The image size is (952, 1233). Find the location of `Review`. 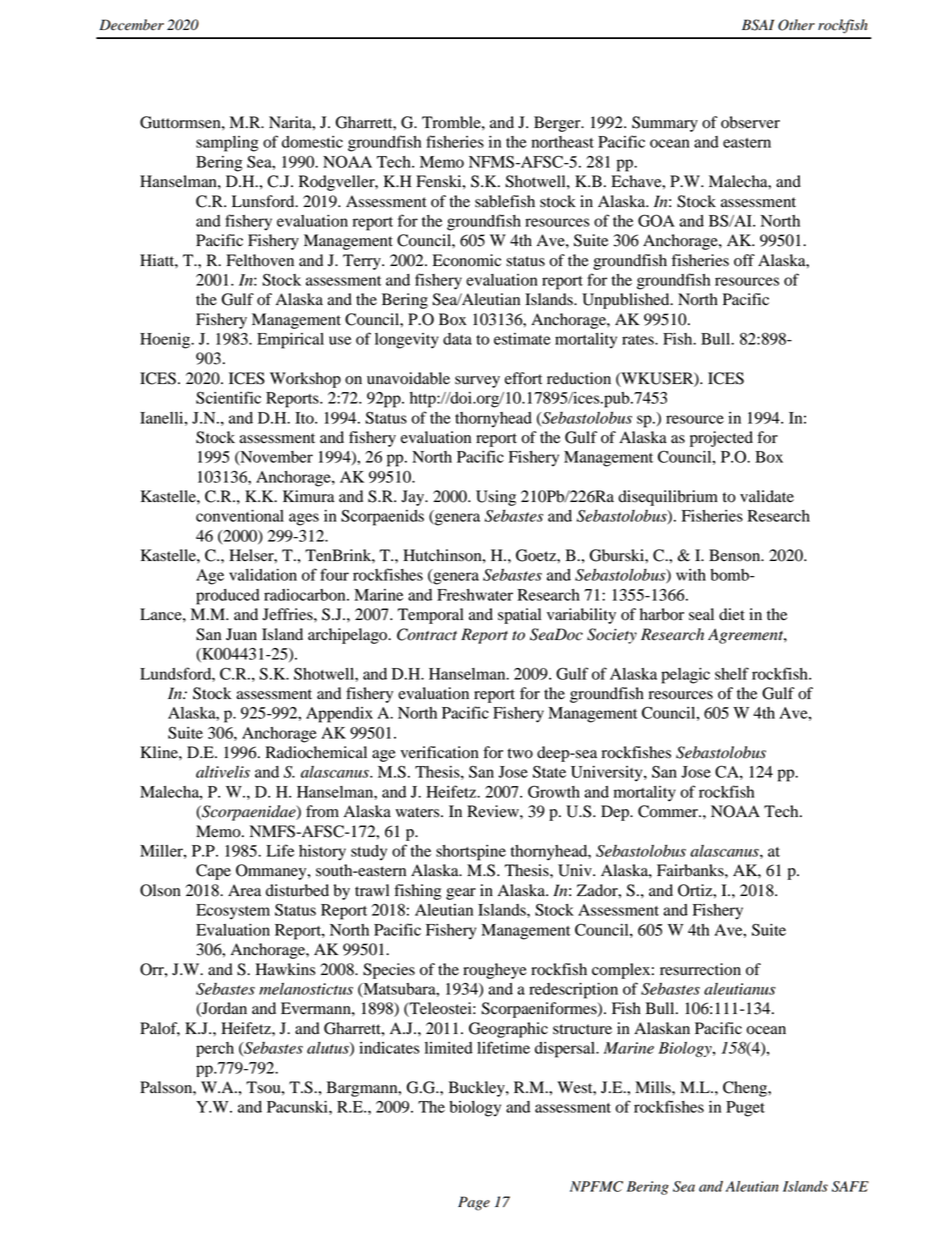

Review is located at coordinates (494, 811).
